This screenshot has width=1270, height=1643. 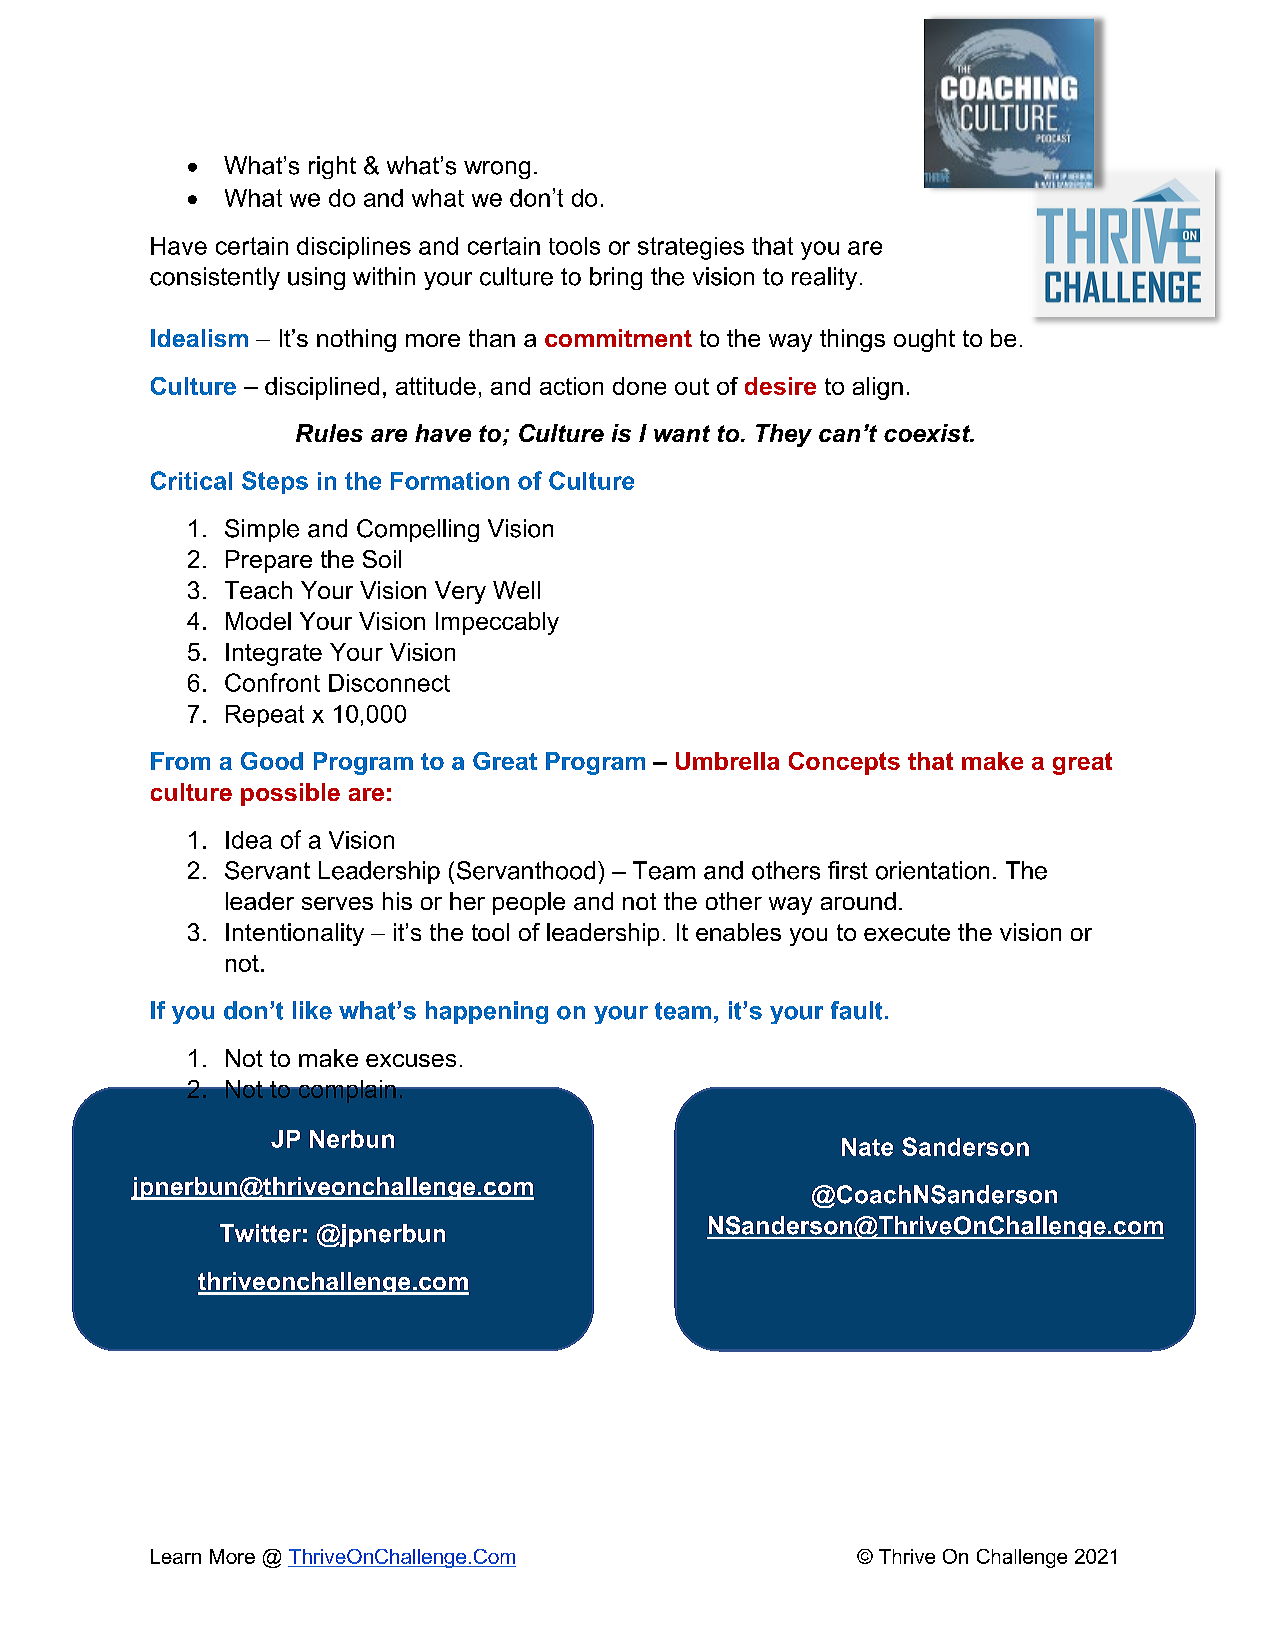 I want to click on Learn, so click(x=176, y=1556).
